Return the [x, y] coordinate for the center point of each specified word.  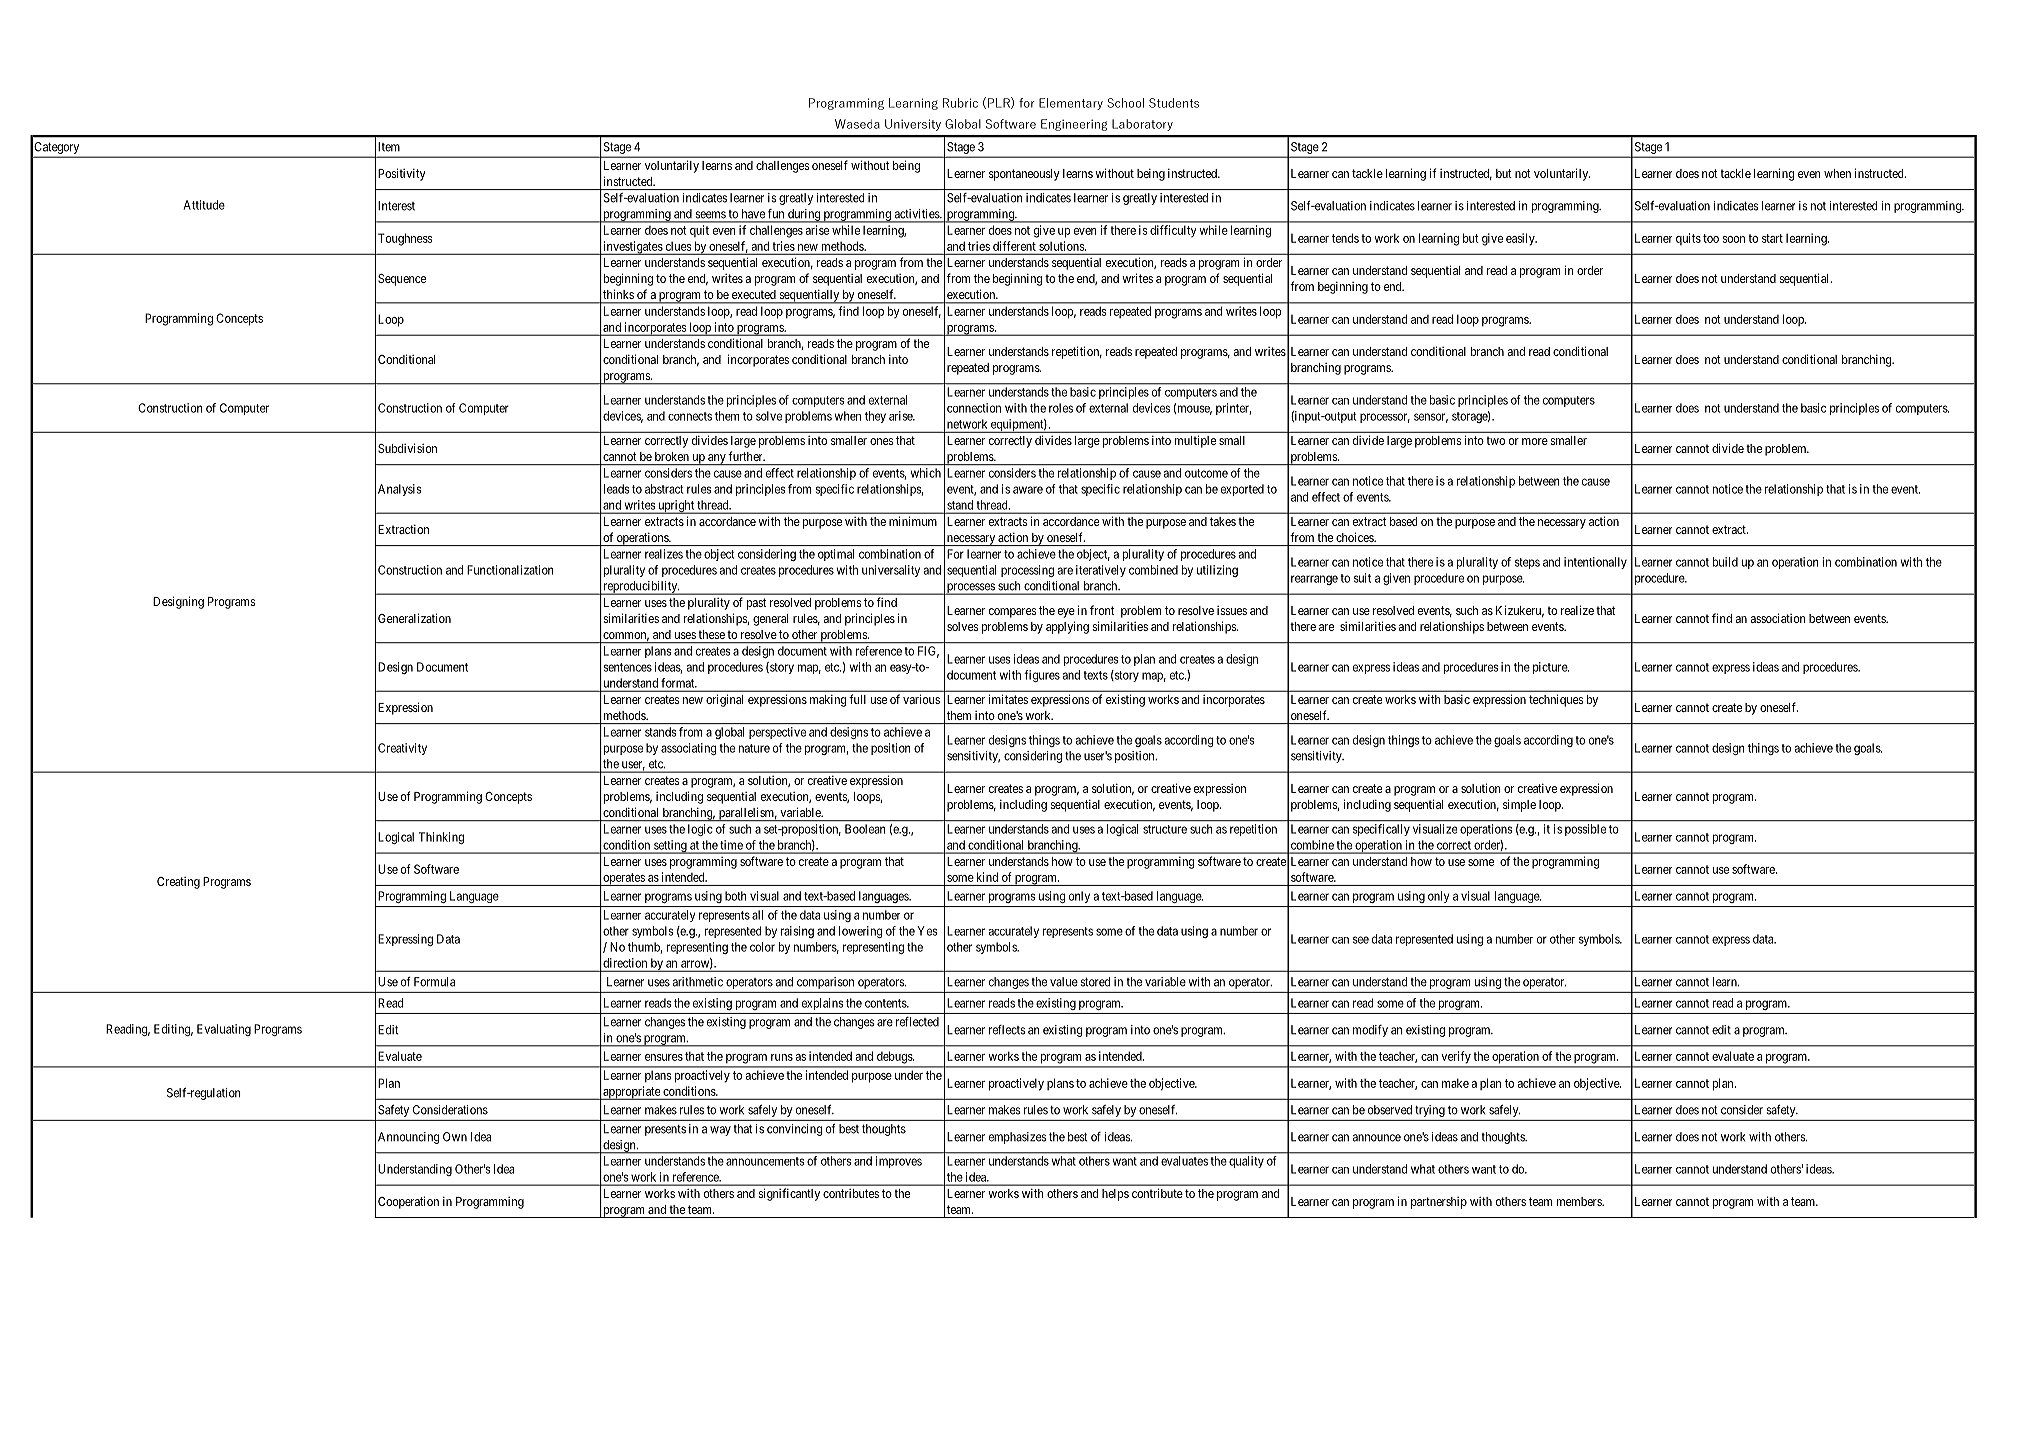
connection [974, 408]
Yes [928, 931]
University [913, 125]
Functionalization [510, 570]
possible [1585, 830]
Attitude [204, 205]
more [1535, 441]
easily [1521, 239]
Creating [178, 883]
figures [1042, 676]
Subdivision [407, 448]
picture [1551, 668]
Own [455, 1137]
